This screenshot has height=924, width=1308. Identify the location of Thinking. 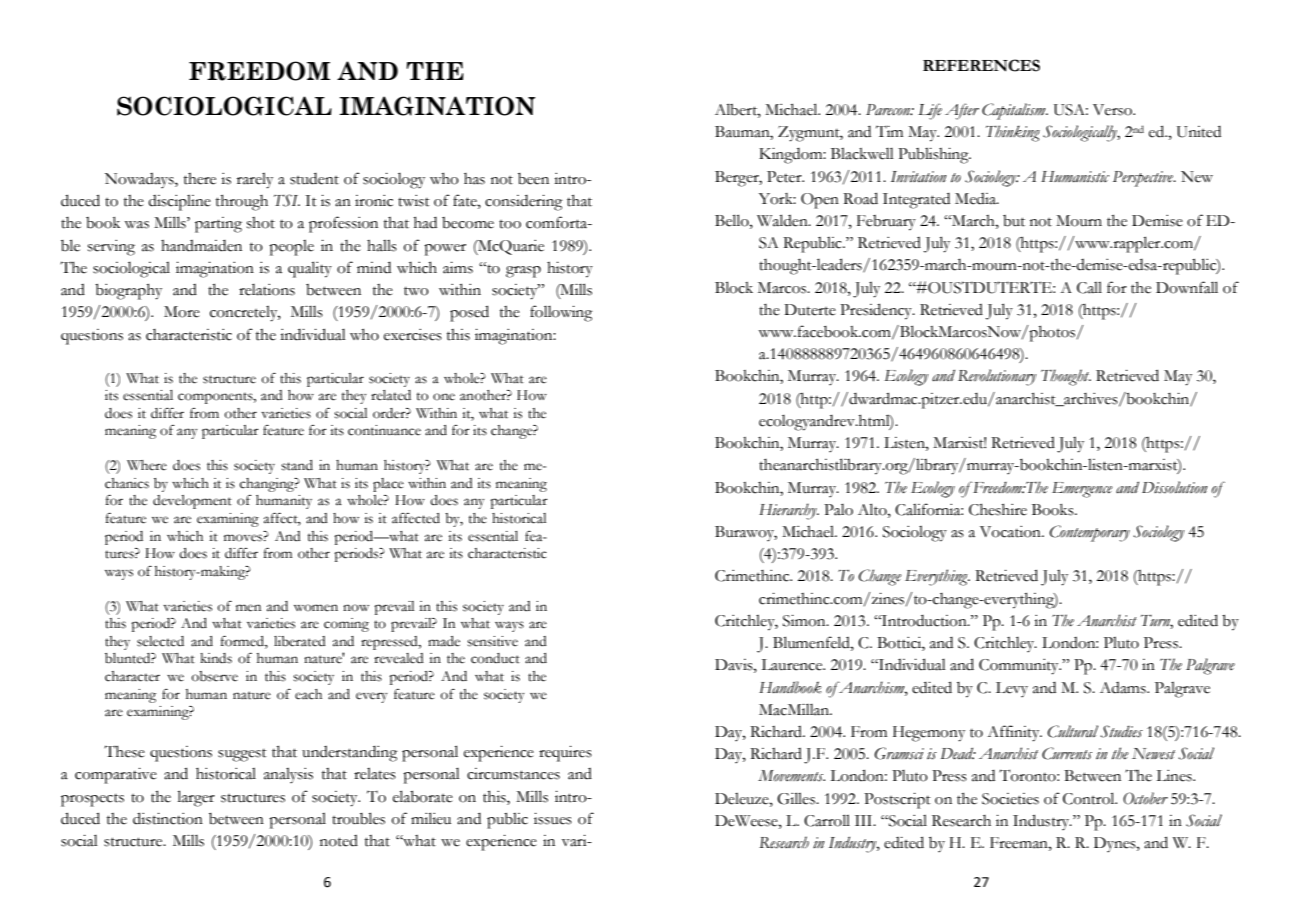
(1013, 133).
